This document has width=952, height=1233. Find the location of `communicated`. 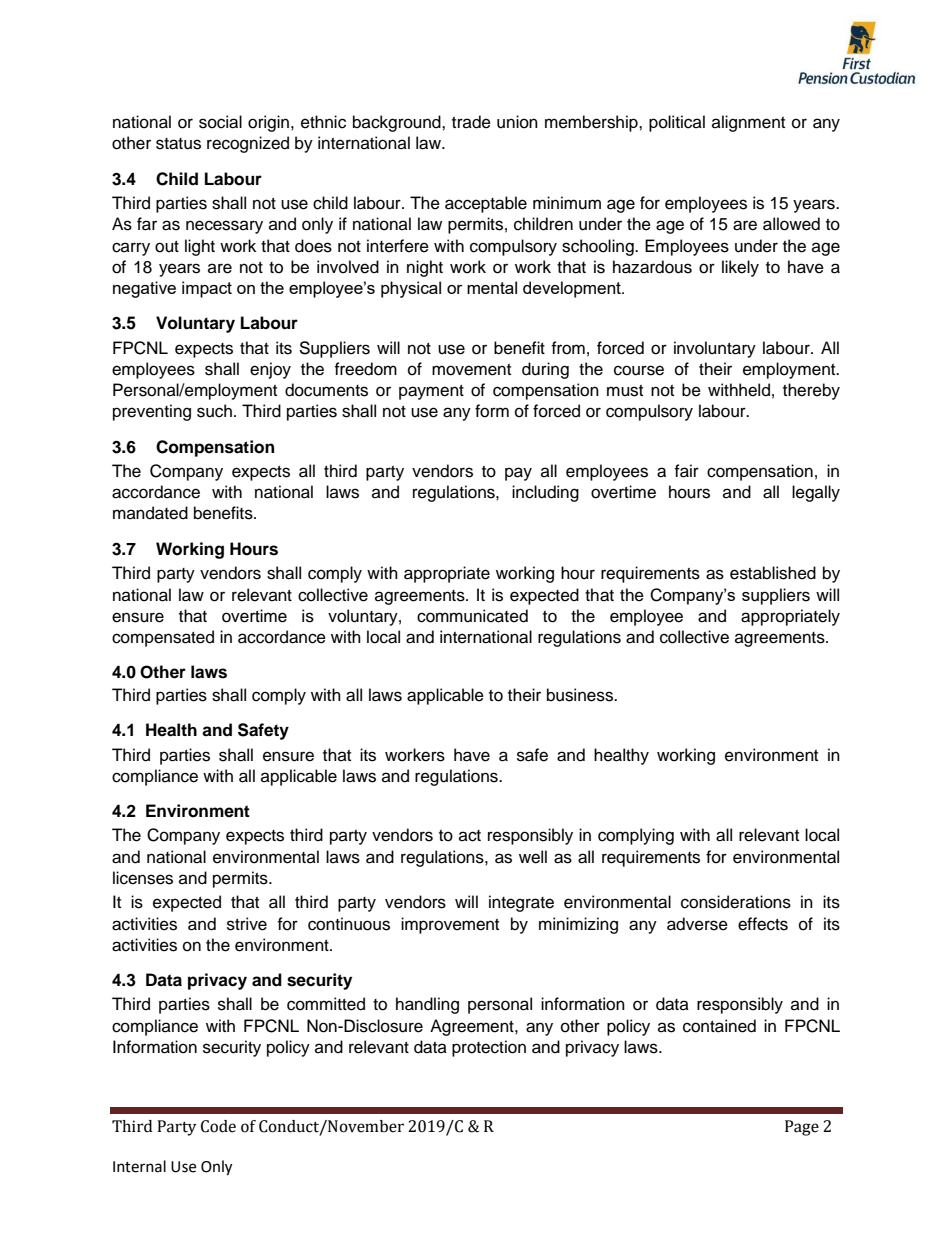

communicated is located at coordinates (472, 616).
